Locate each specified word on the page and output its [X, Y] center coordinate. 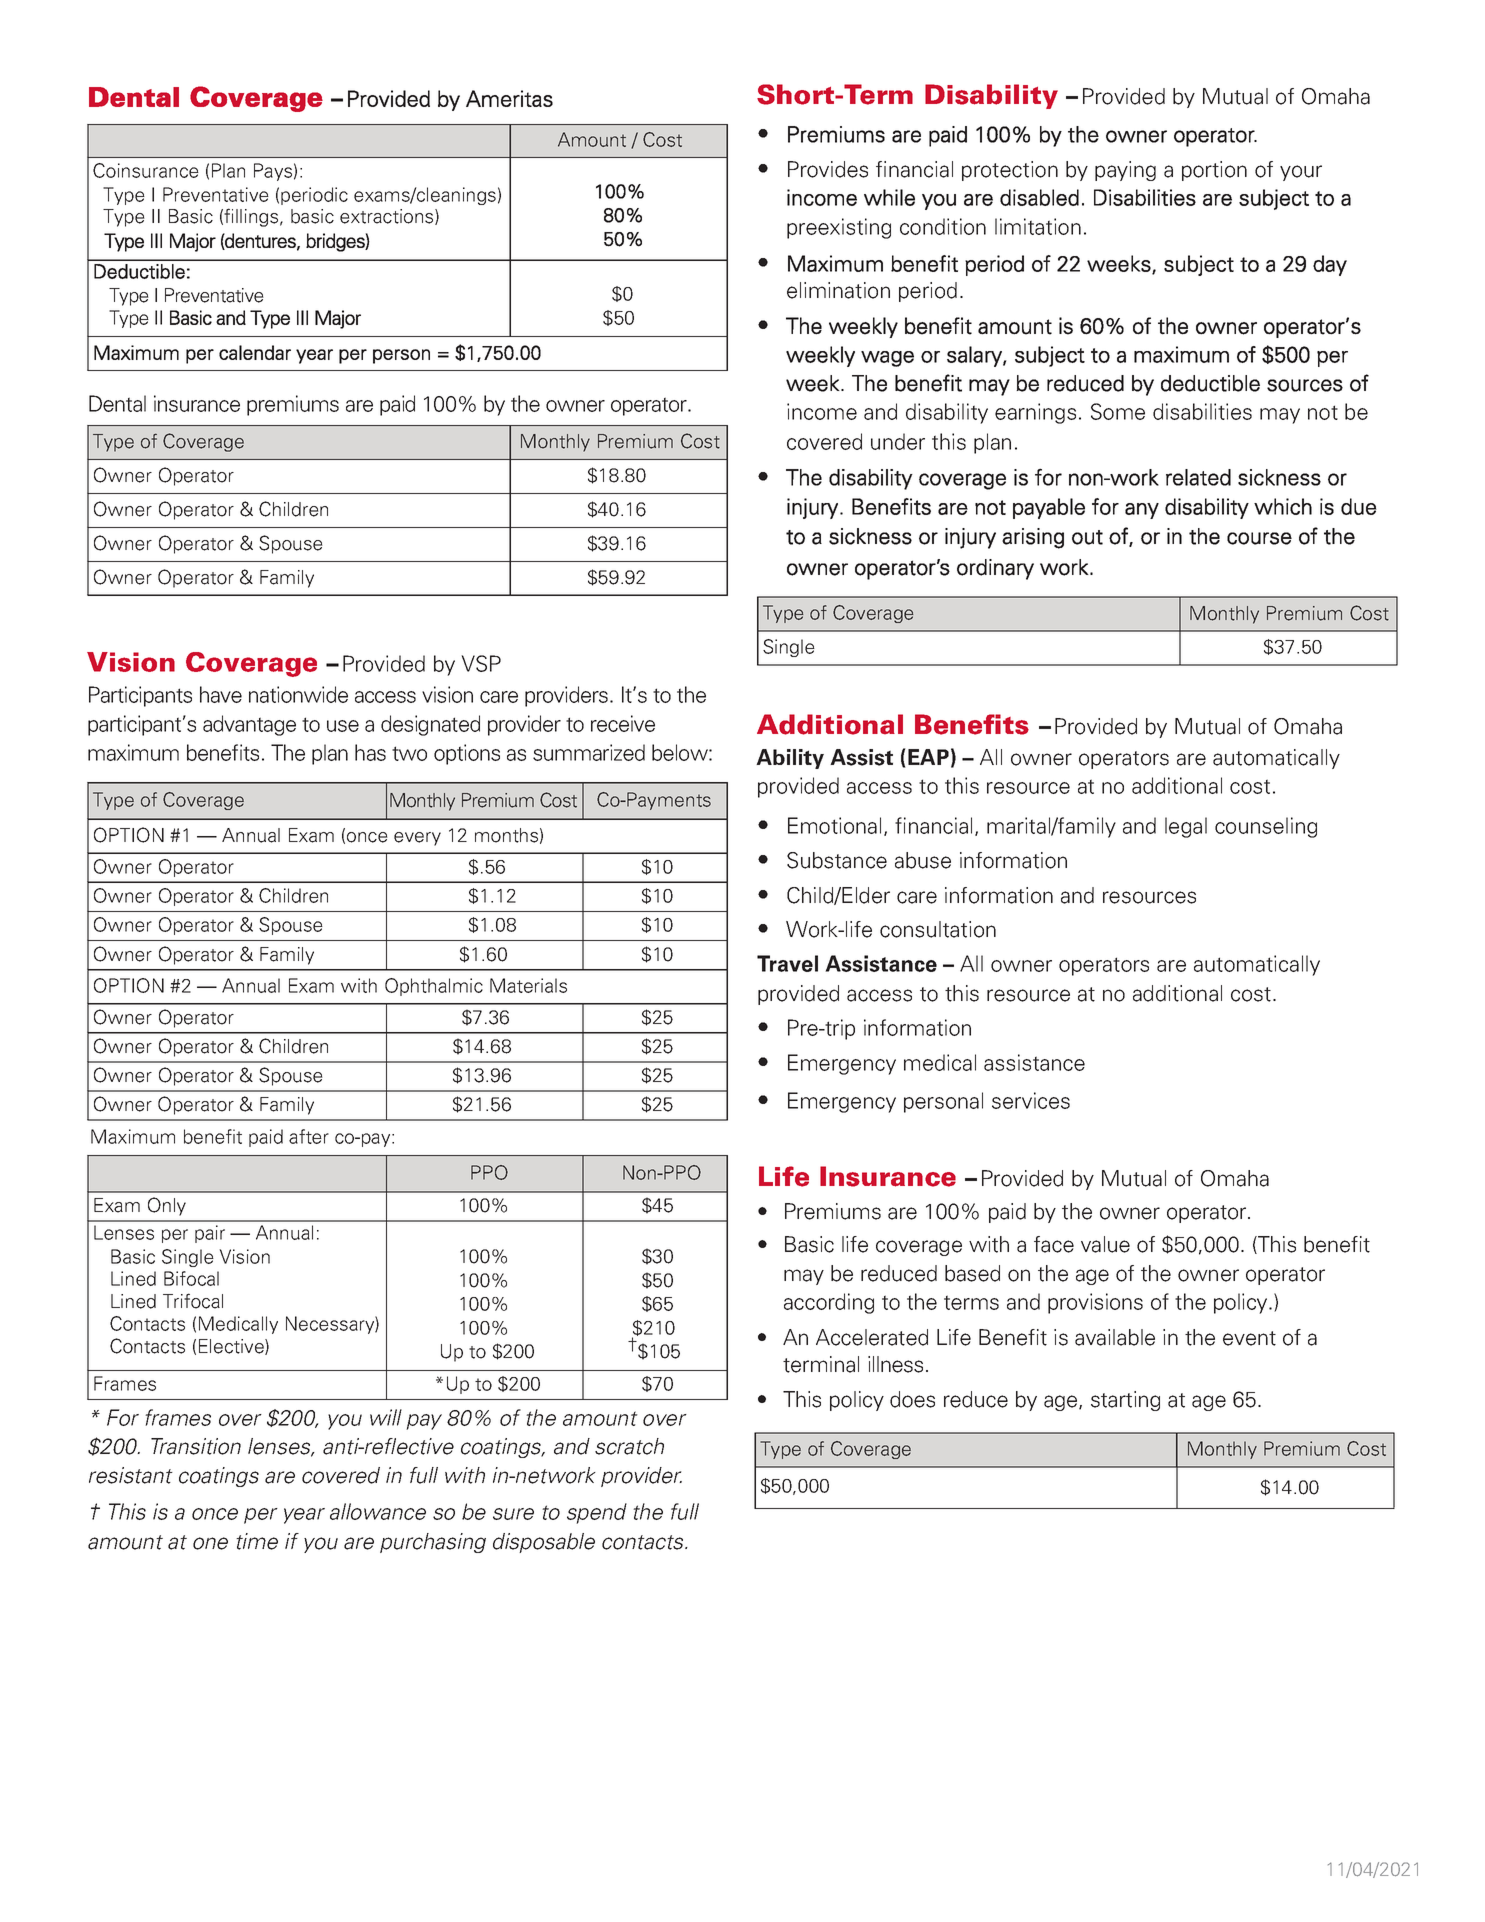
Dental [117, 403]
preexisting [839, 228]
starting [1125, 1401]
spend [597, 1513]
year [304, 1516]
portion [1214, 171]
